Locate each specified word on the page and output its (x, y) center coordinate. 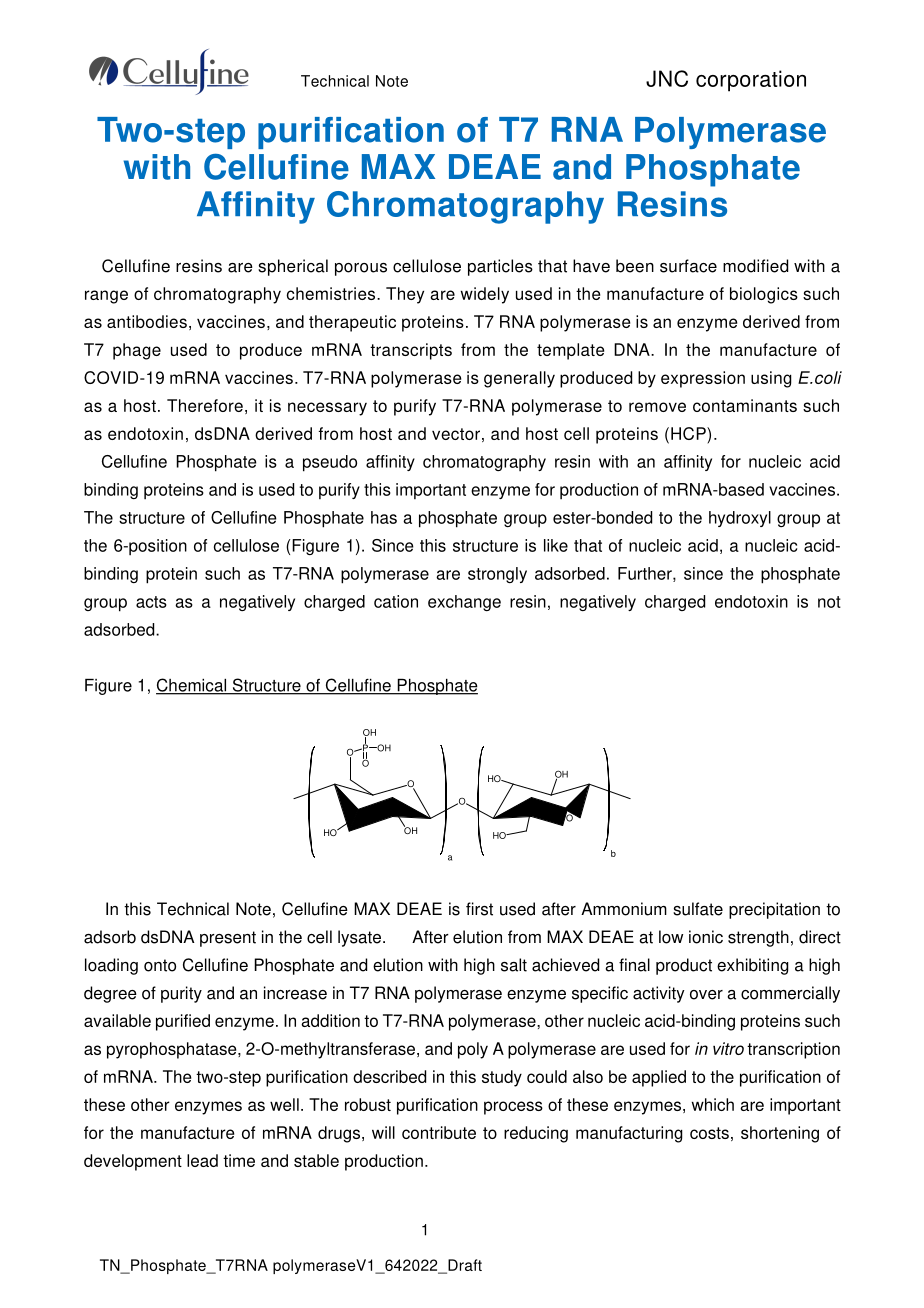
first (479, 909)
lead (202, 1160)
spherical (293, 267)
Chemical (192, 686)
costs (709, 1133)
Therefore (205, 405)
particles (500, 267)
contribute (439, 1132)
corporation (751, 81)
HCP (689, 433)
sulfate (698, 909)
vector (456, 434)
